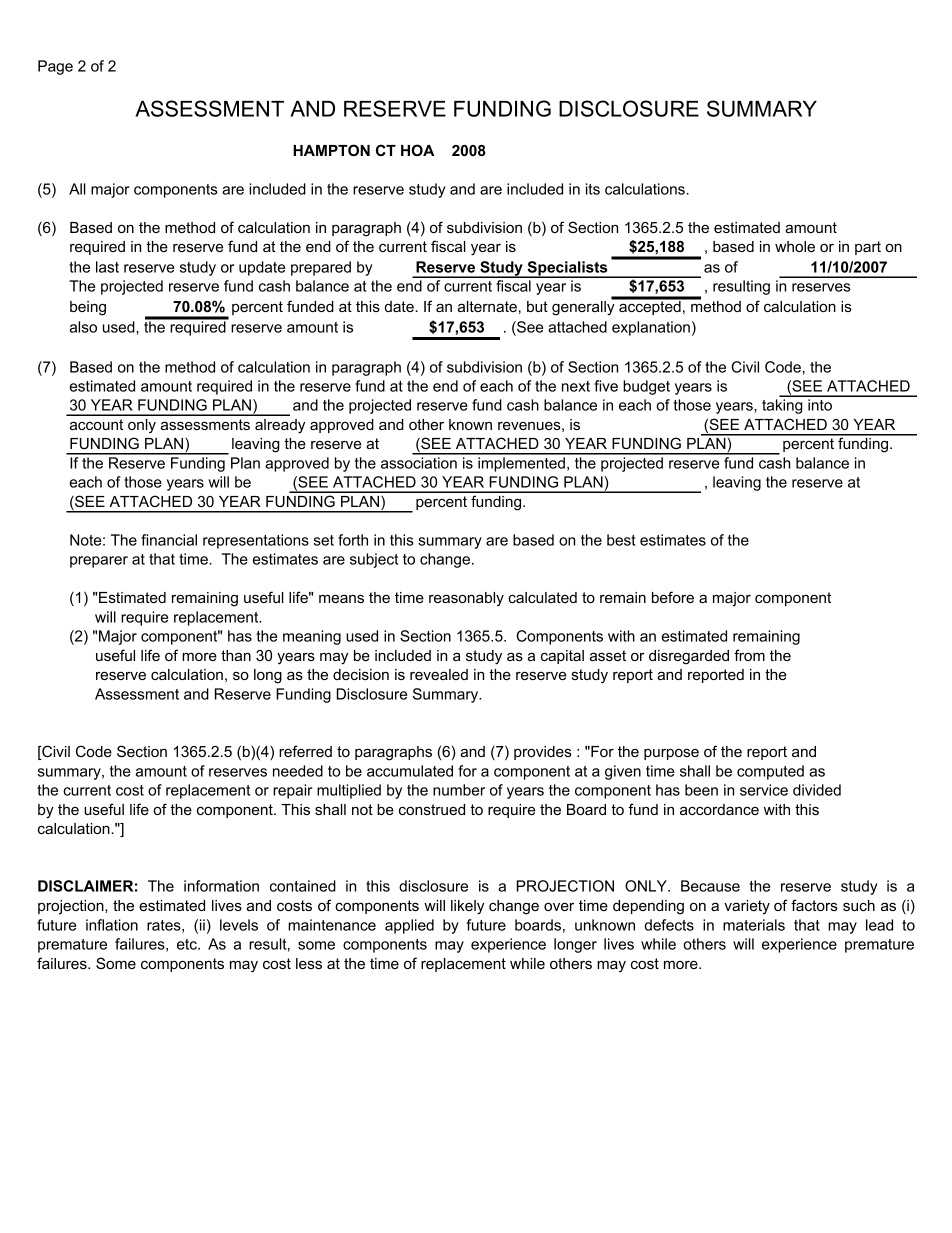 This screenshot has width=952, height=1233. Describe the element at coordinates (749, 655) in the screenshot. I see `from` at that location.
